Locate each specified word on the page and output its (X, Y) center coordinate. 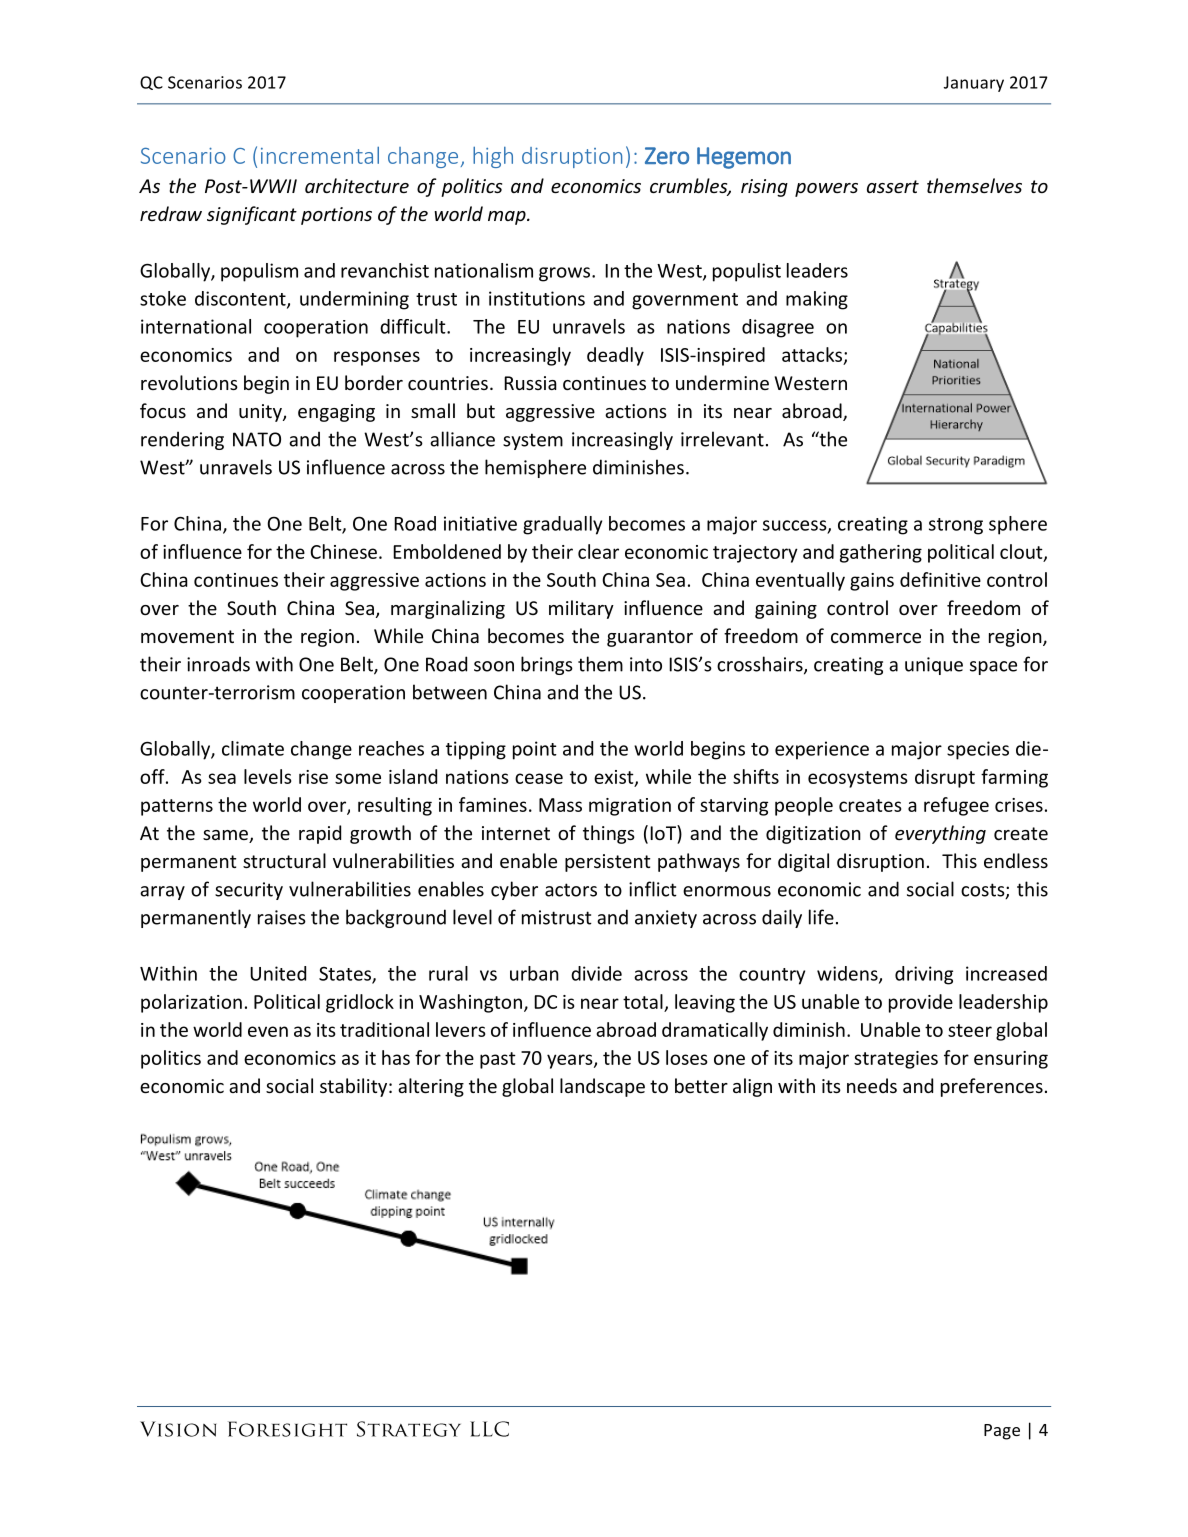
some (358, 778)
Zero (667, 156)
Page (1002, 1432)
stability (353, 1087)
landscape (602, 1087)
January (974, 84)
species (978, 750)
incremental (320, 155)
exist (615, 778)
